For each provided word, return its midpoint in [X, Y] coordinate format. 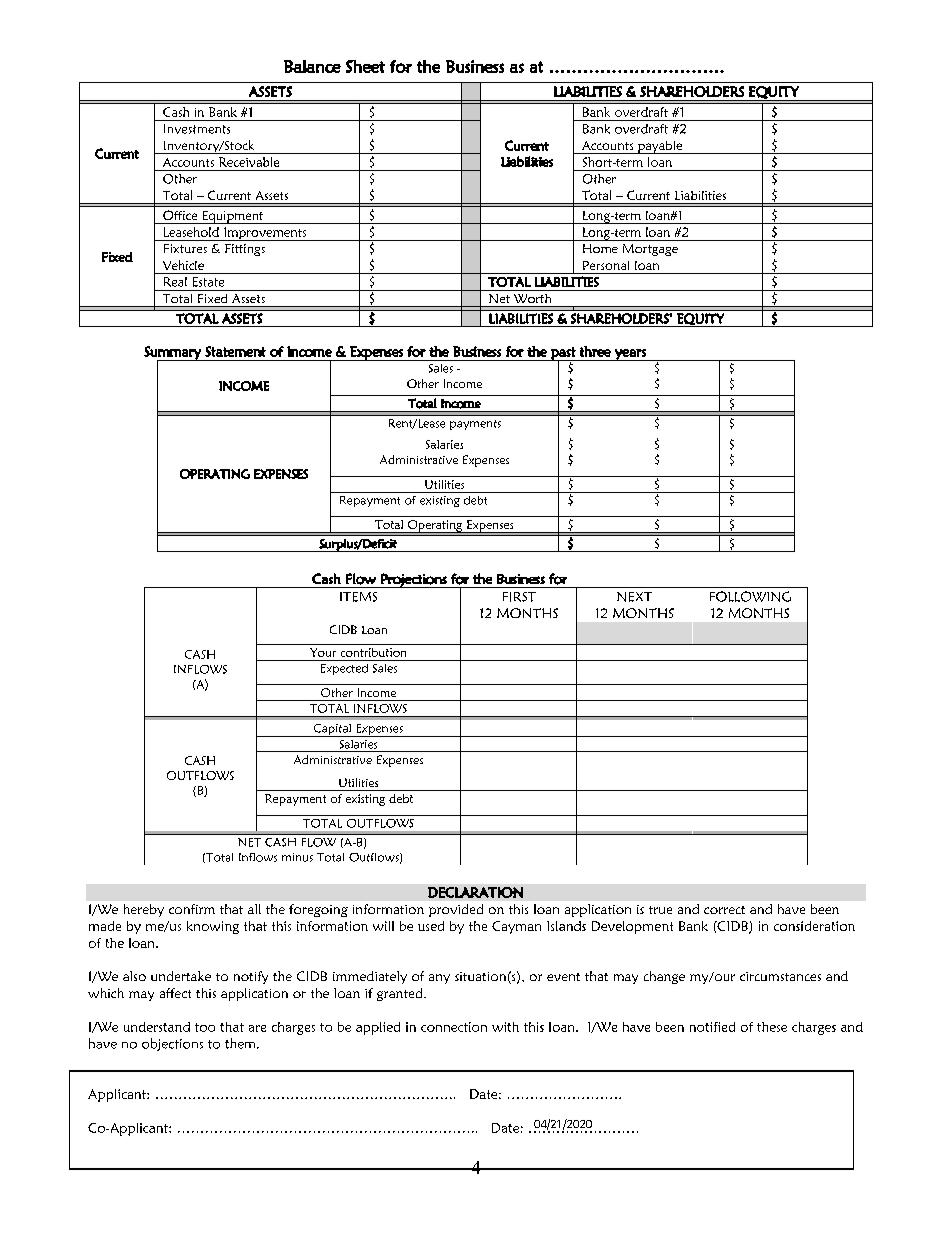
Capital [332, 730]
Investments [197, 129]
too [205, 1027]
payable [660, 147]
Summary [173, 354]
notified [712, 1027]
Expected [344, 669]
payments [475, 425]
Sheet [365, 66]
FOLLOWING [750, 596]
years [630, 355]
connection [454, 1027]
